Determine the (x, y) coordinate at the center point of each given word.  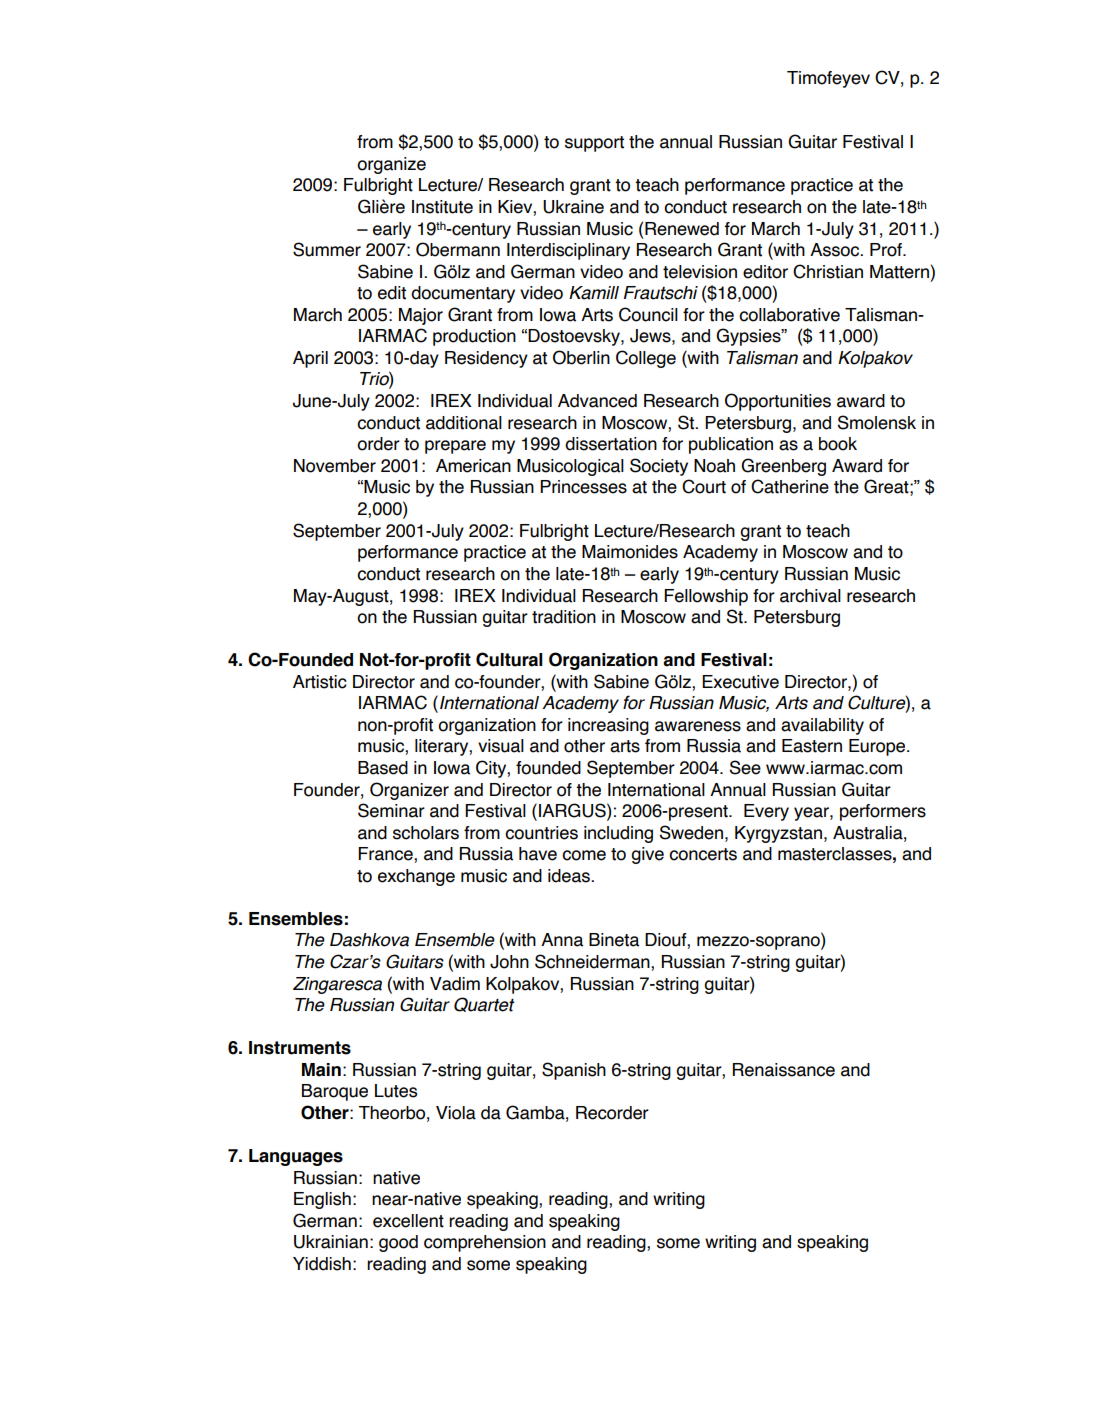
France (386, 855)
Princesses (583, 487)
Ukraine (573, 207)
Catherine (790, 486)
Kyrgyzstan (778, 834)
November (335, 466)
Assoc (835, 250)
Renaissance (784, 1070)
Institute (442, 207)
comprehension (485, 1243)
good (398, 1243)
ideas (570, 876)
